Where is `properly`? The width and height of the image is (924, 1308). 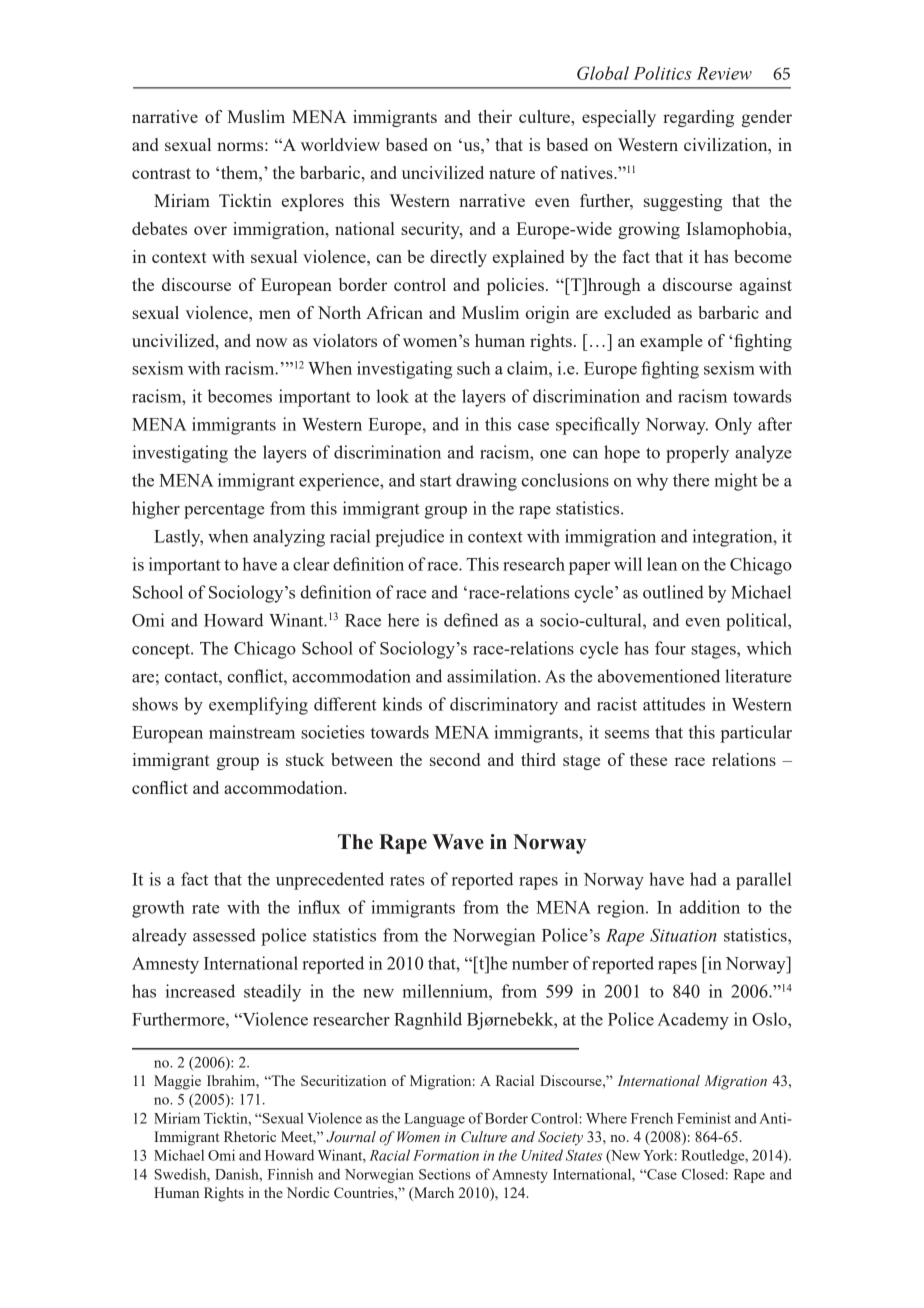
properly is located at coordinates (697, 454).
